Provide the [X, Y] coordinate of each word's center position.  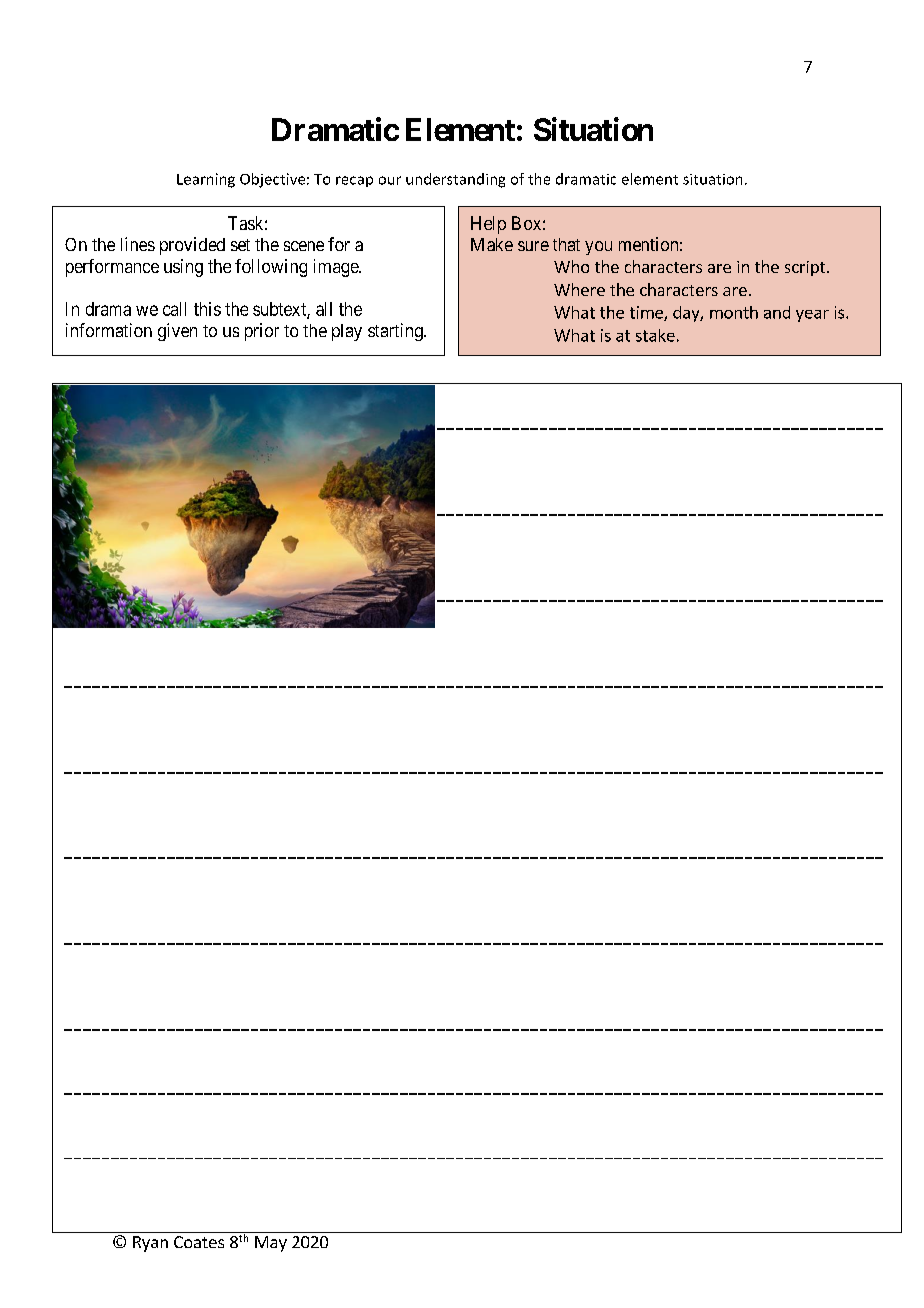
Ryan [150, 1244]
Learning [206, 180]
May [271, 1244]
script [806, 268]
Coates [199, 1242]
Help [488, 225]
